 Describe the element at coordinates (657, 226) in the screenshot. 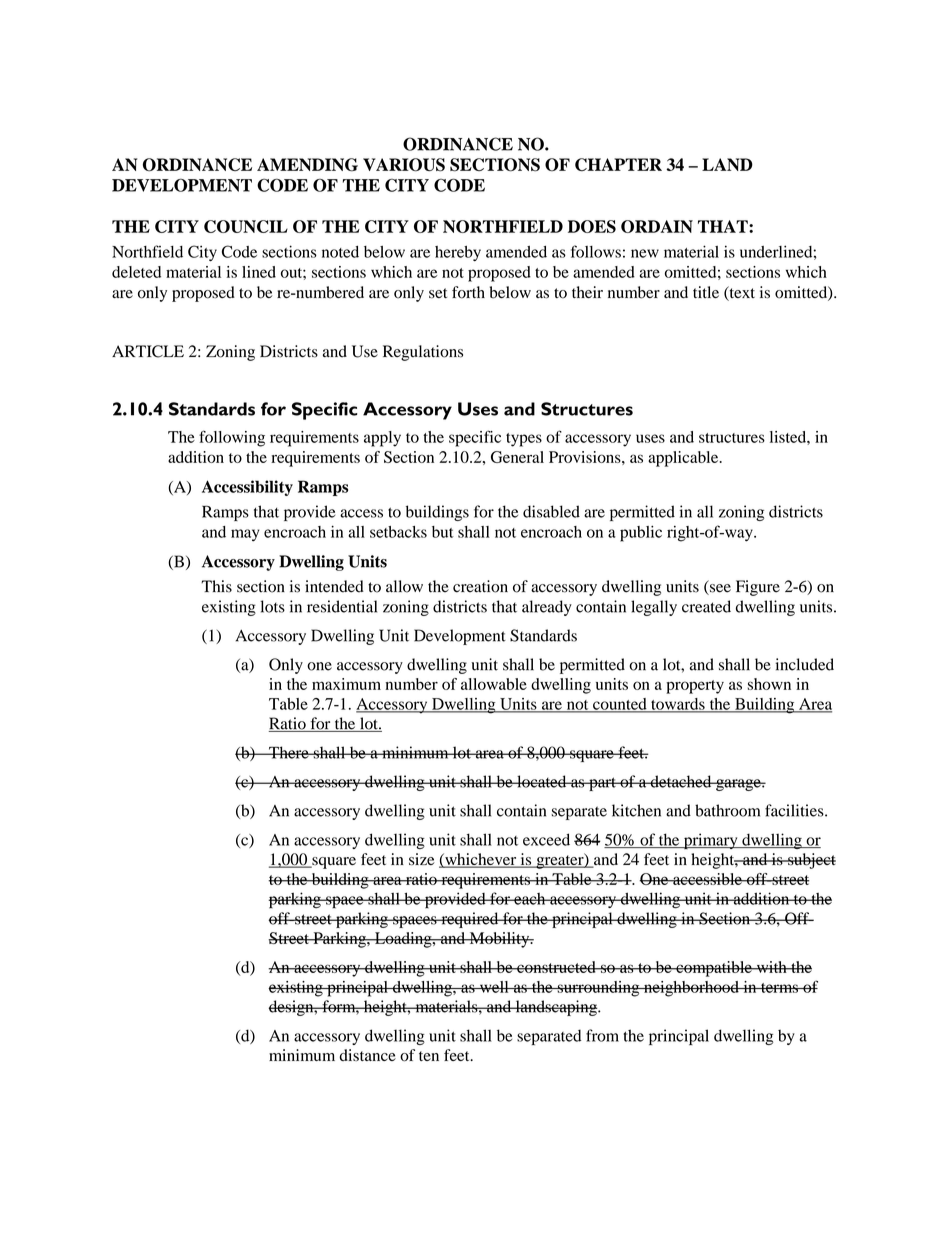

I see `ORDAIN` at that location.
